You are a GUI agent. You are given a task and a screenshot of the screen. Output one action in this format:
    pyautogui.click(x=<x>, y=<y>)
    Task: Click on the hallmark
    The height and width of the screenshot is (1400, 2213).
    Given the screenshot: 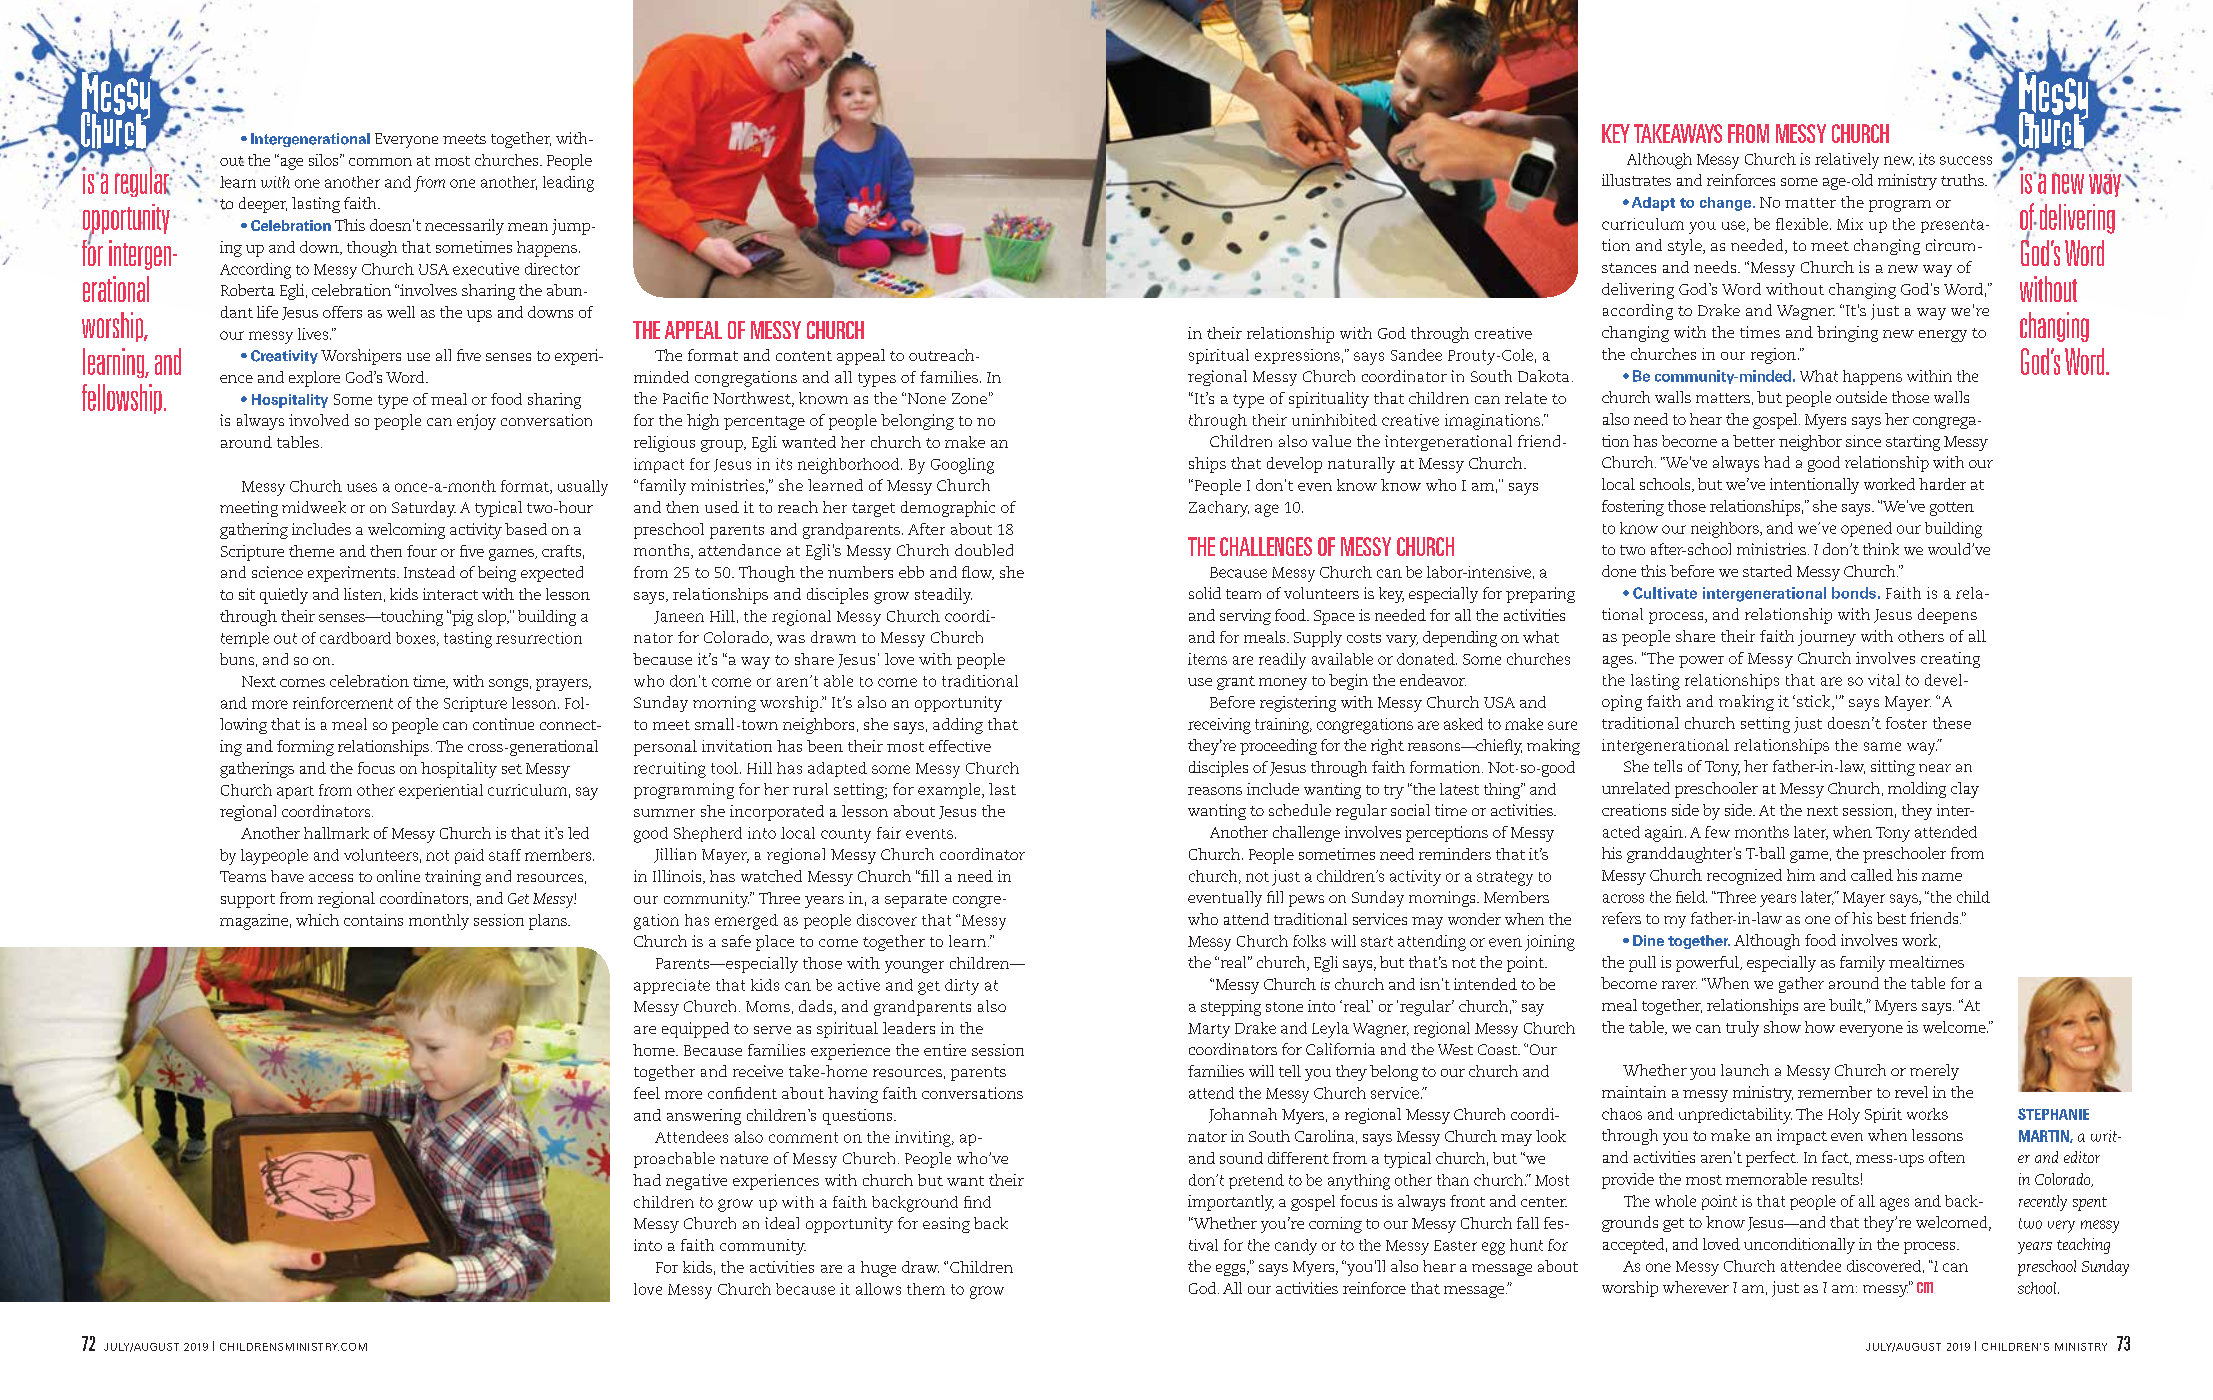 What is the action you would take?
    pyautogui.click(x=336, y=833)
